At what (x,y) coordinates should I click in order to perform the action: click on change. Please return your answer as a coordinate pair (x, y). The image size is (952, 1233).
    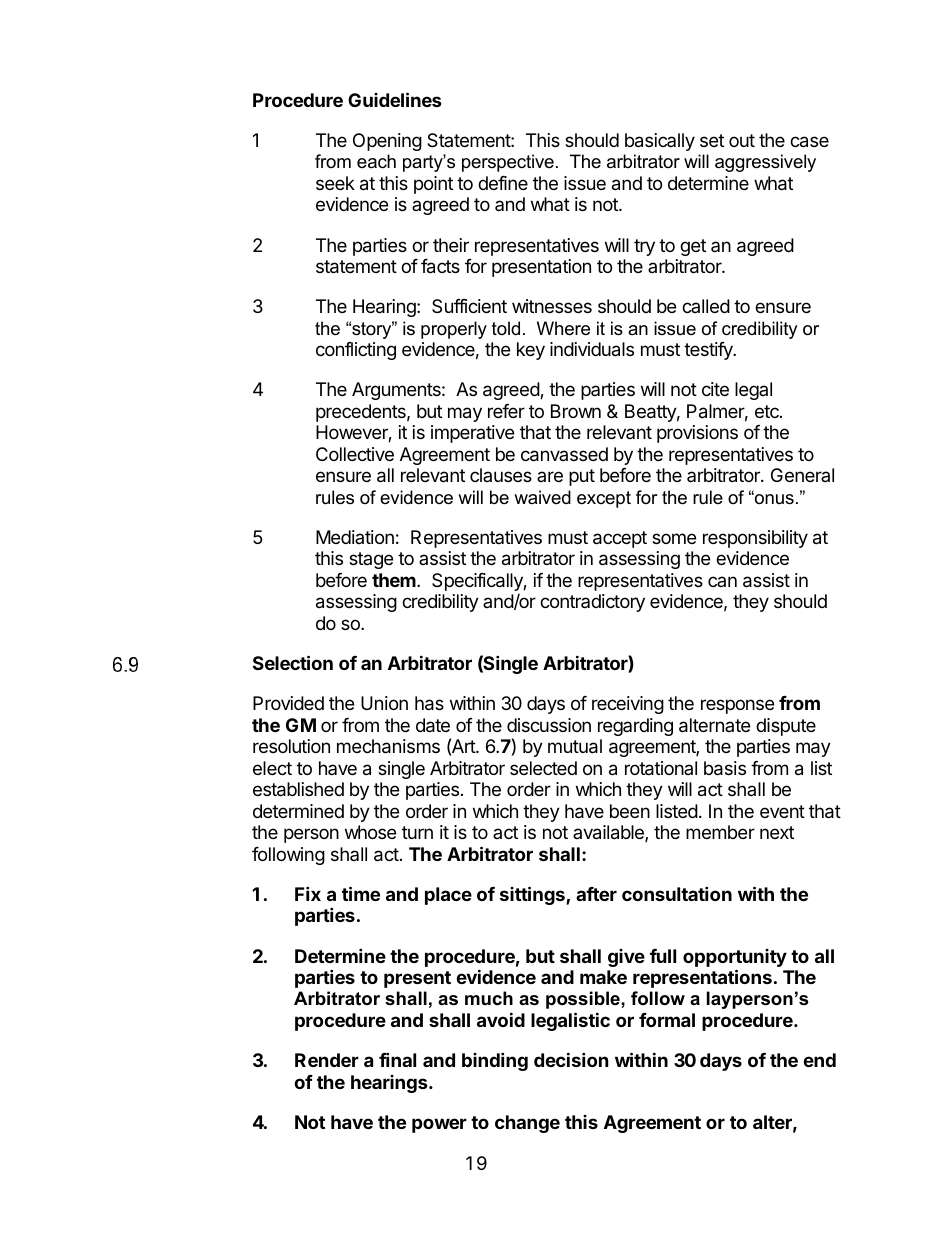
    Looking at the image, I should click on (527, 1124).
